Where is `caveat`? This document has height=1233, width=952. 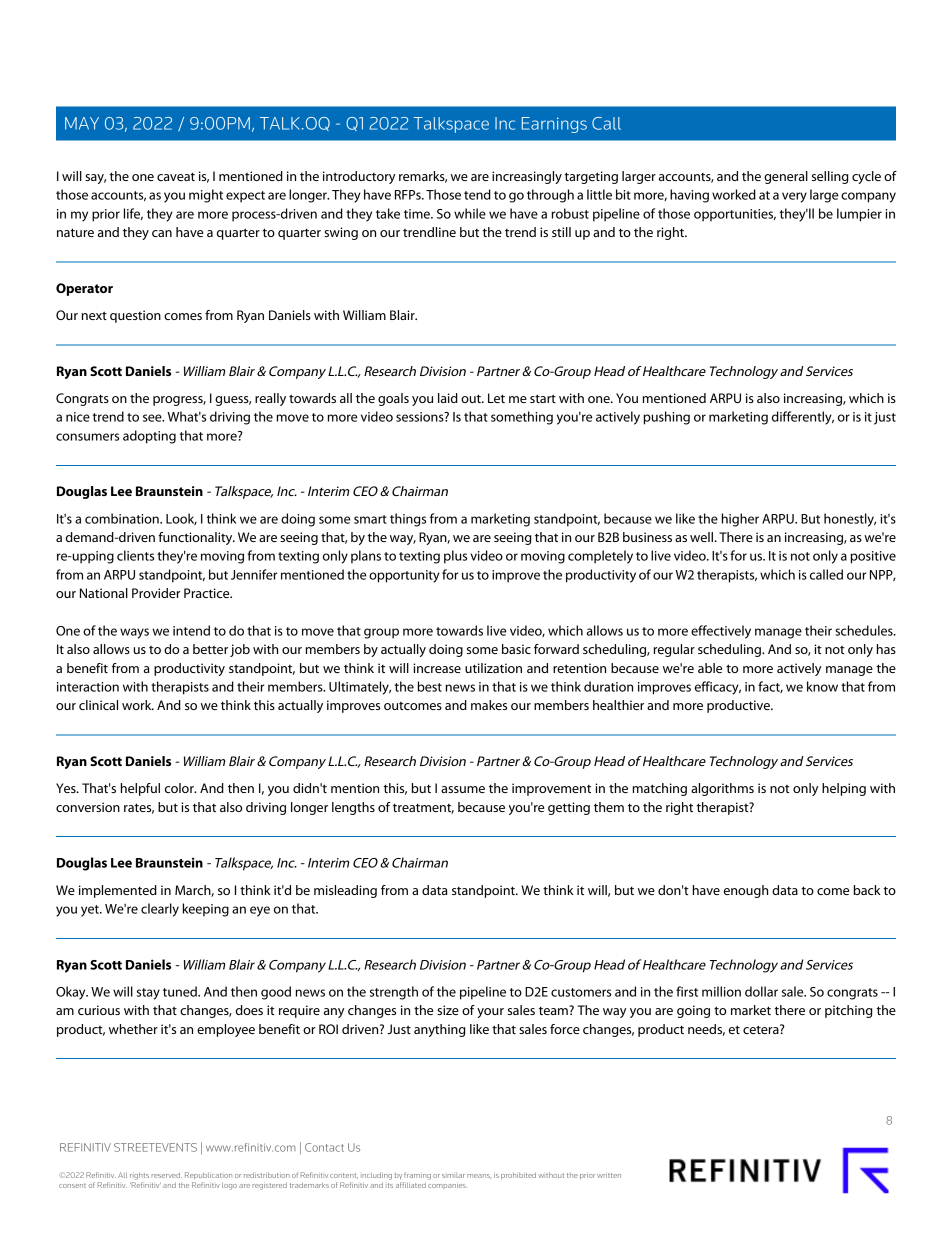 caveat is located at coordinates (176, 176).
